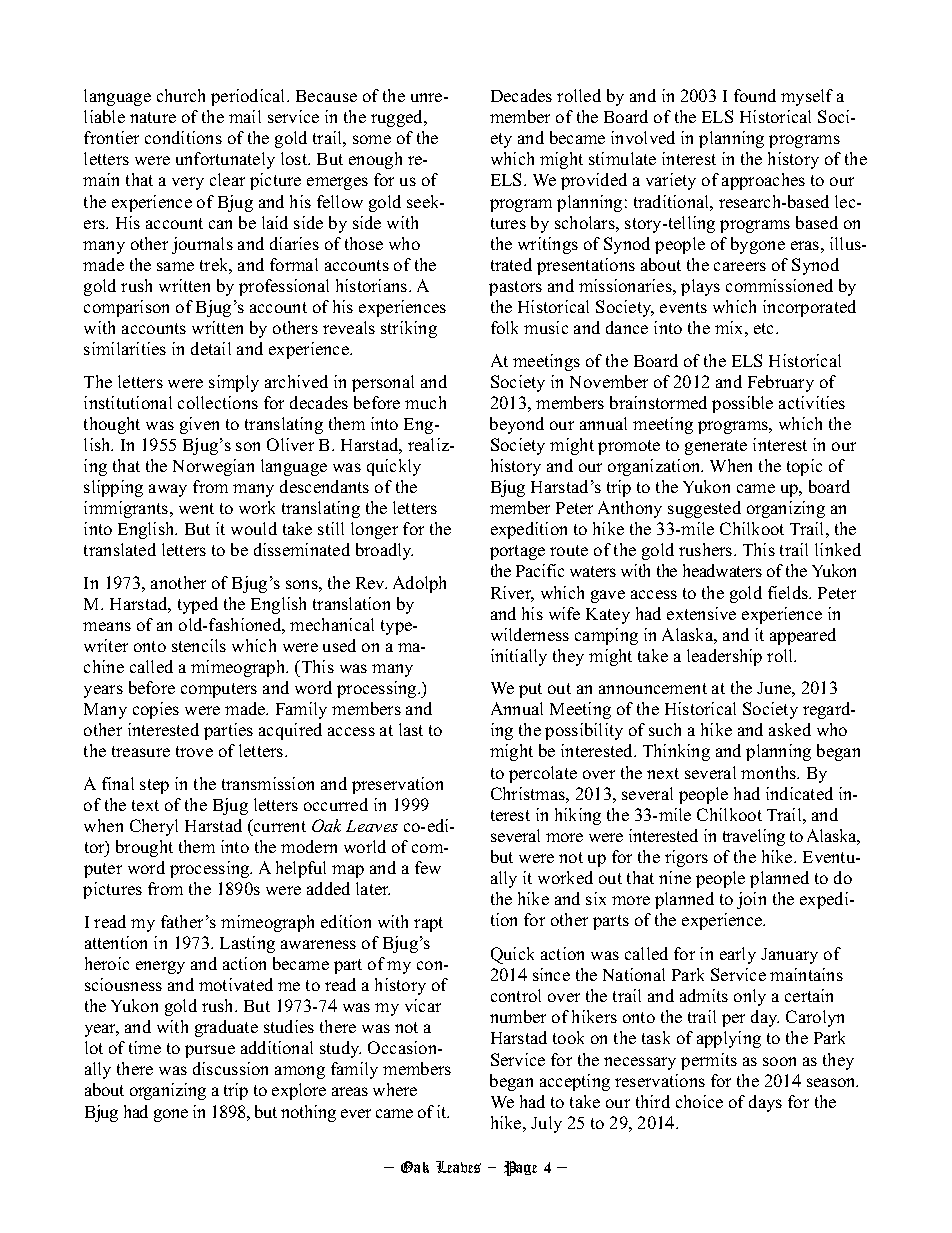  I want to click on discussion, so click(230, 1068).
